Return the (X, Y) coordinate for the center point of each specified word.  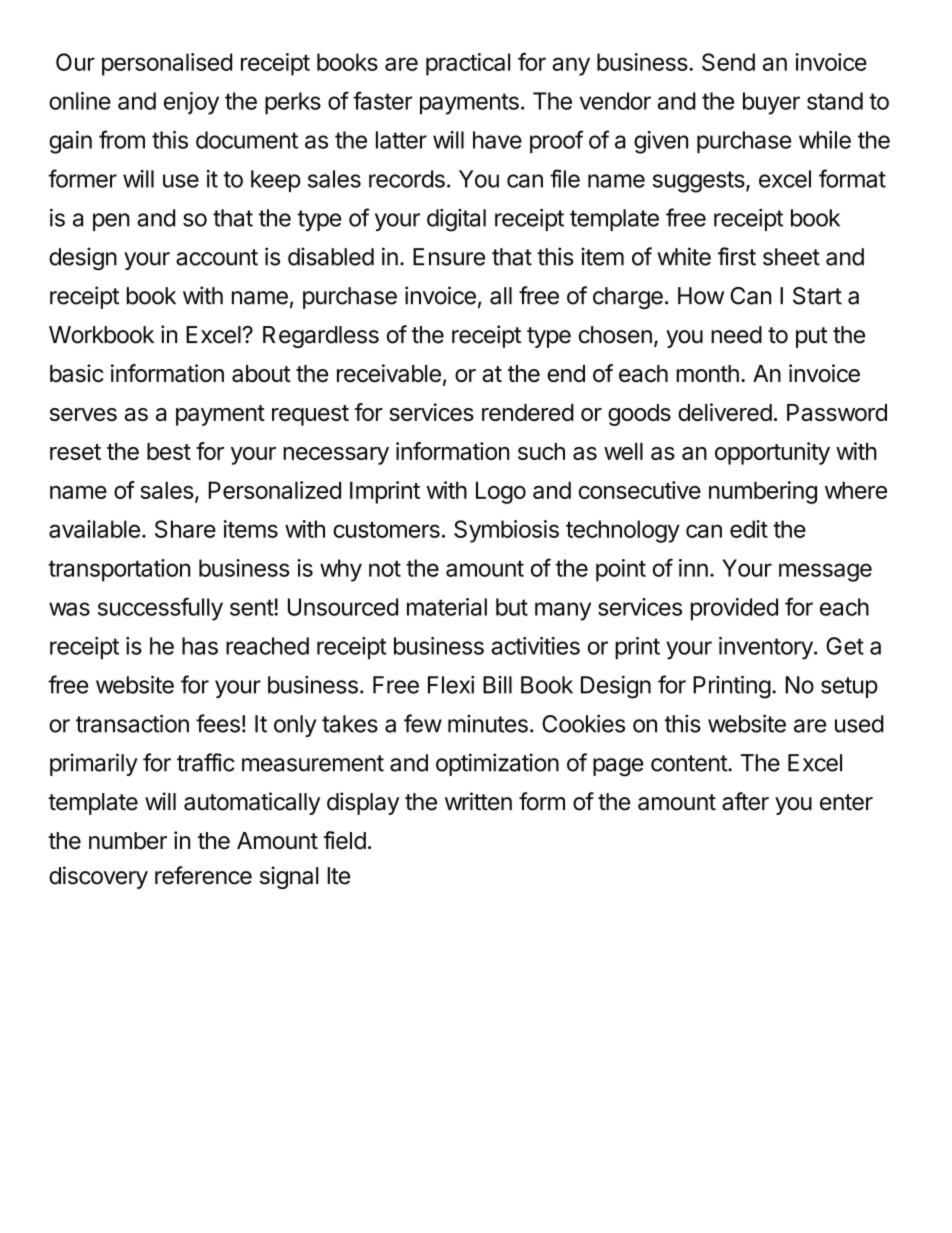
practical (468, 64)
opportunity (772, 453)
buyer (771, 103)
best (169, 451)
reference (203, 875)
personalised (167, 64)
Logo (501, 492)
